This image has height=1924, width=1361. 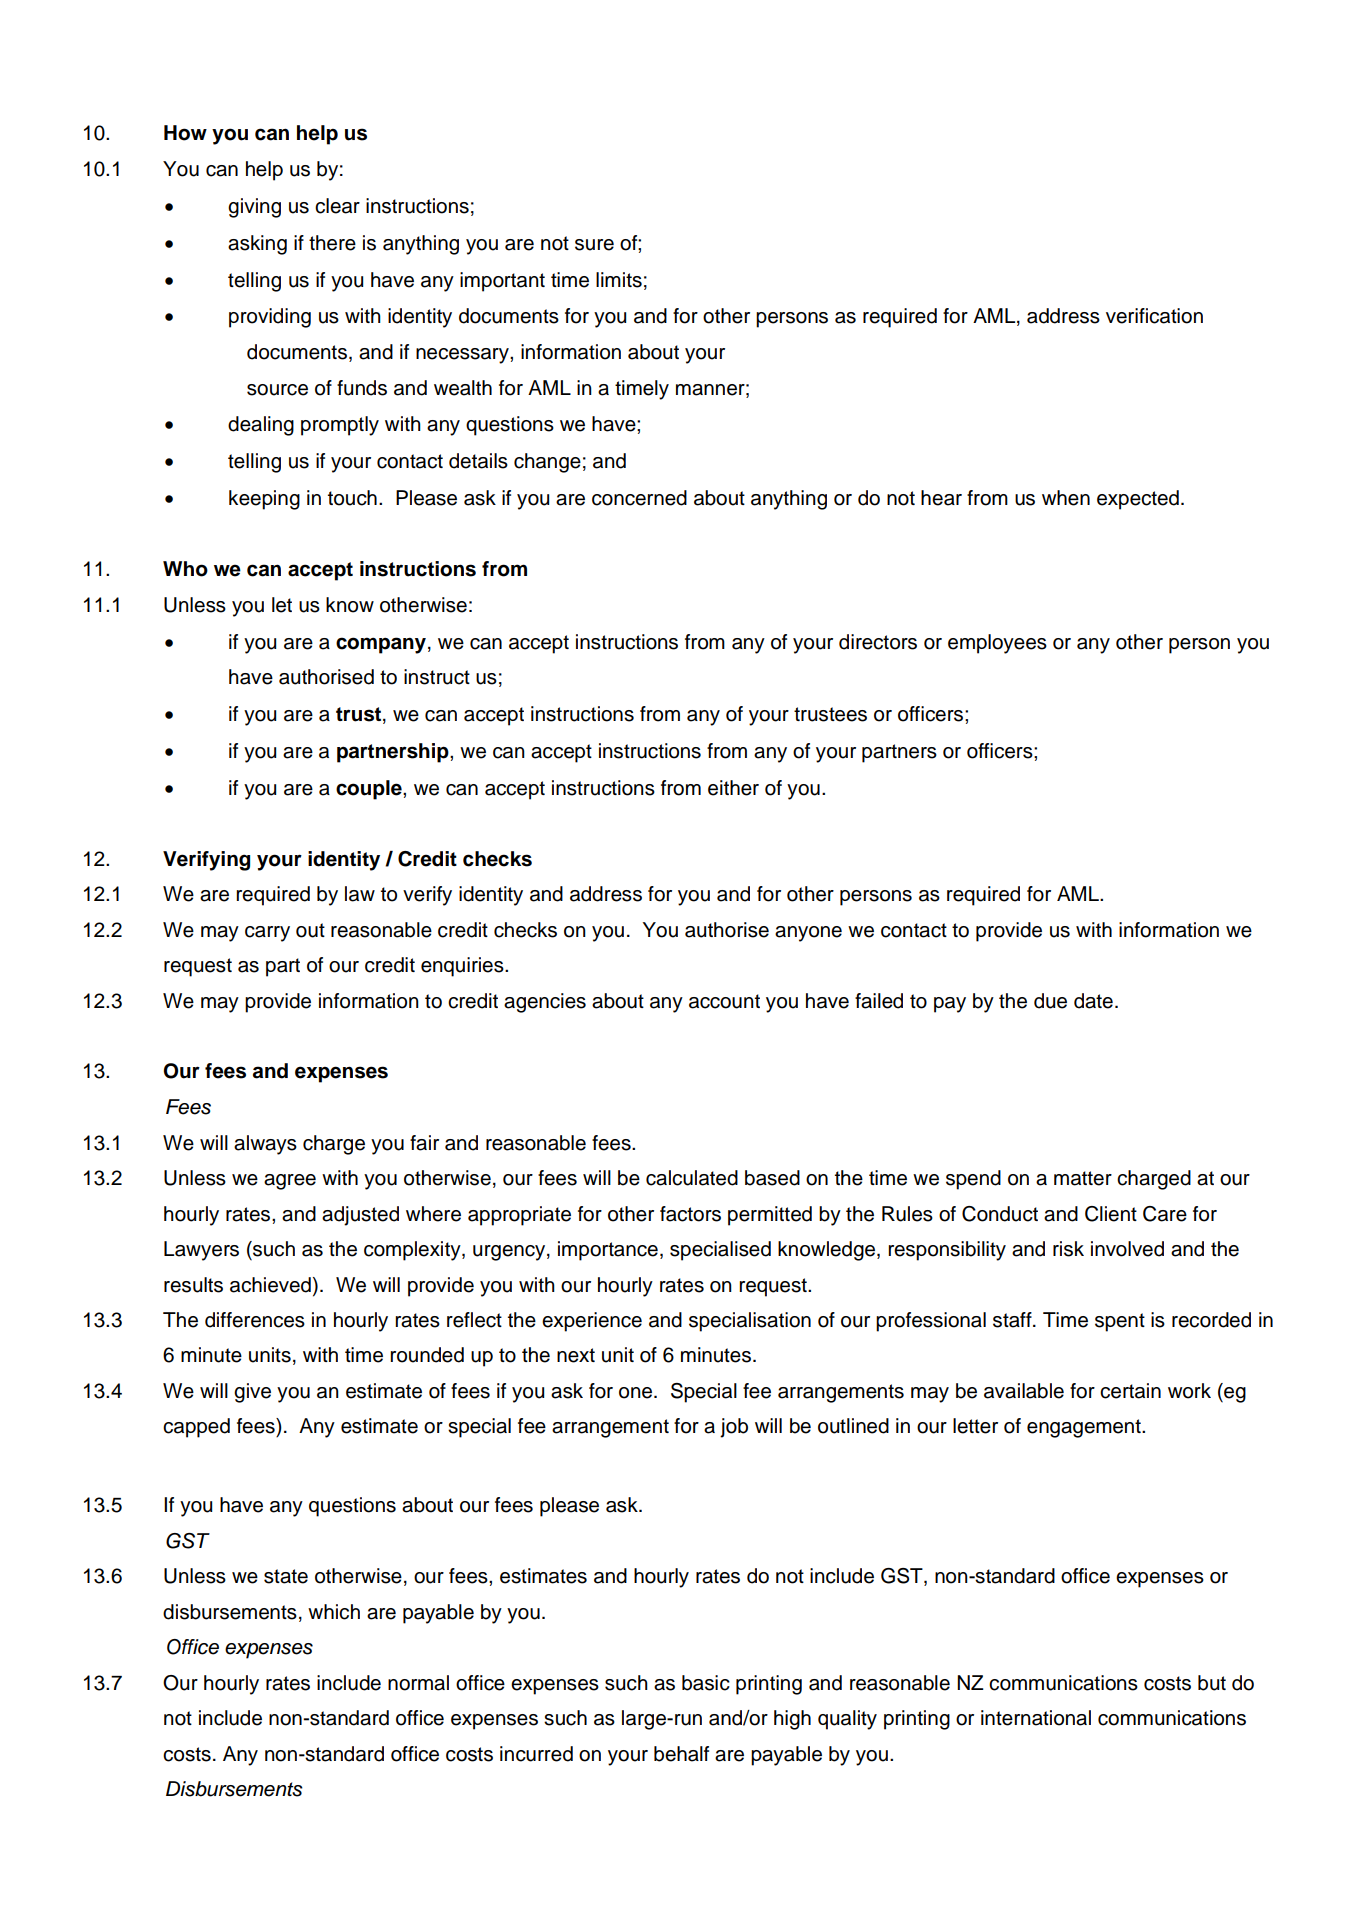 I want to click on carry, so click(x=267, y=934).
